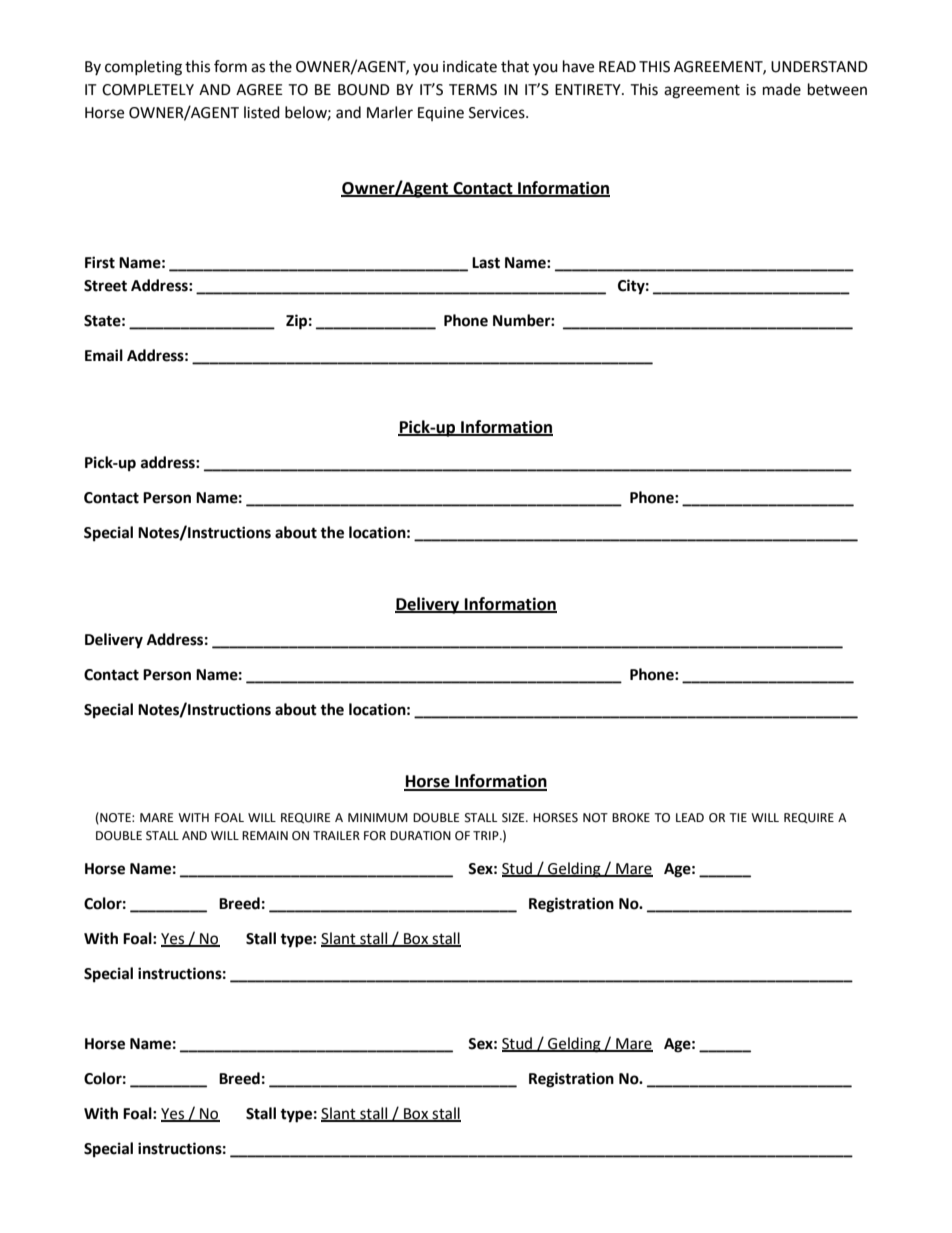 The height and width of the page is (1233, 952). I want to click on COMPLETELY, so click(148, 90).
